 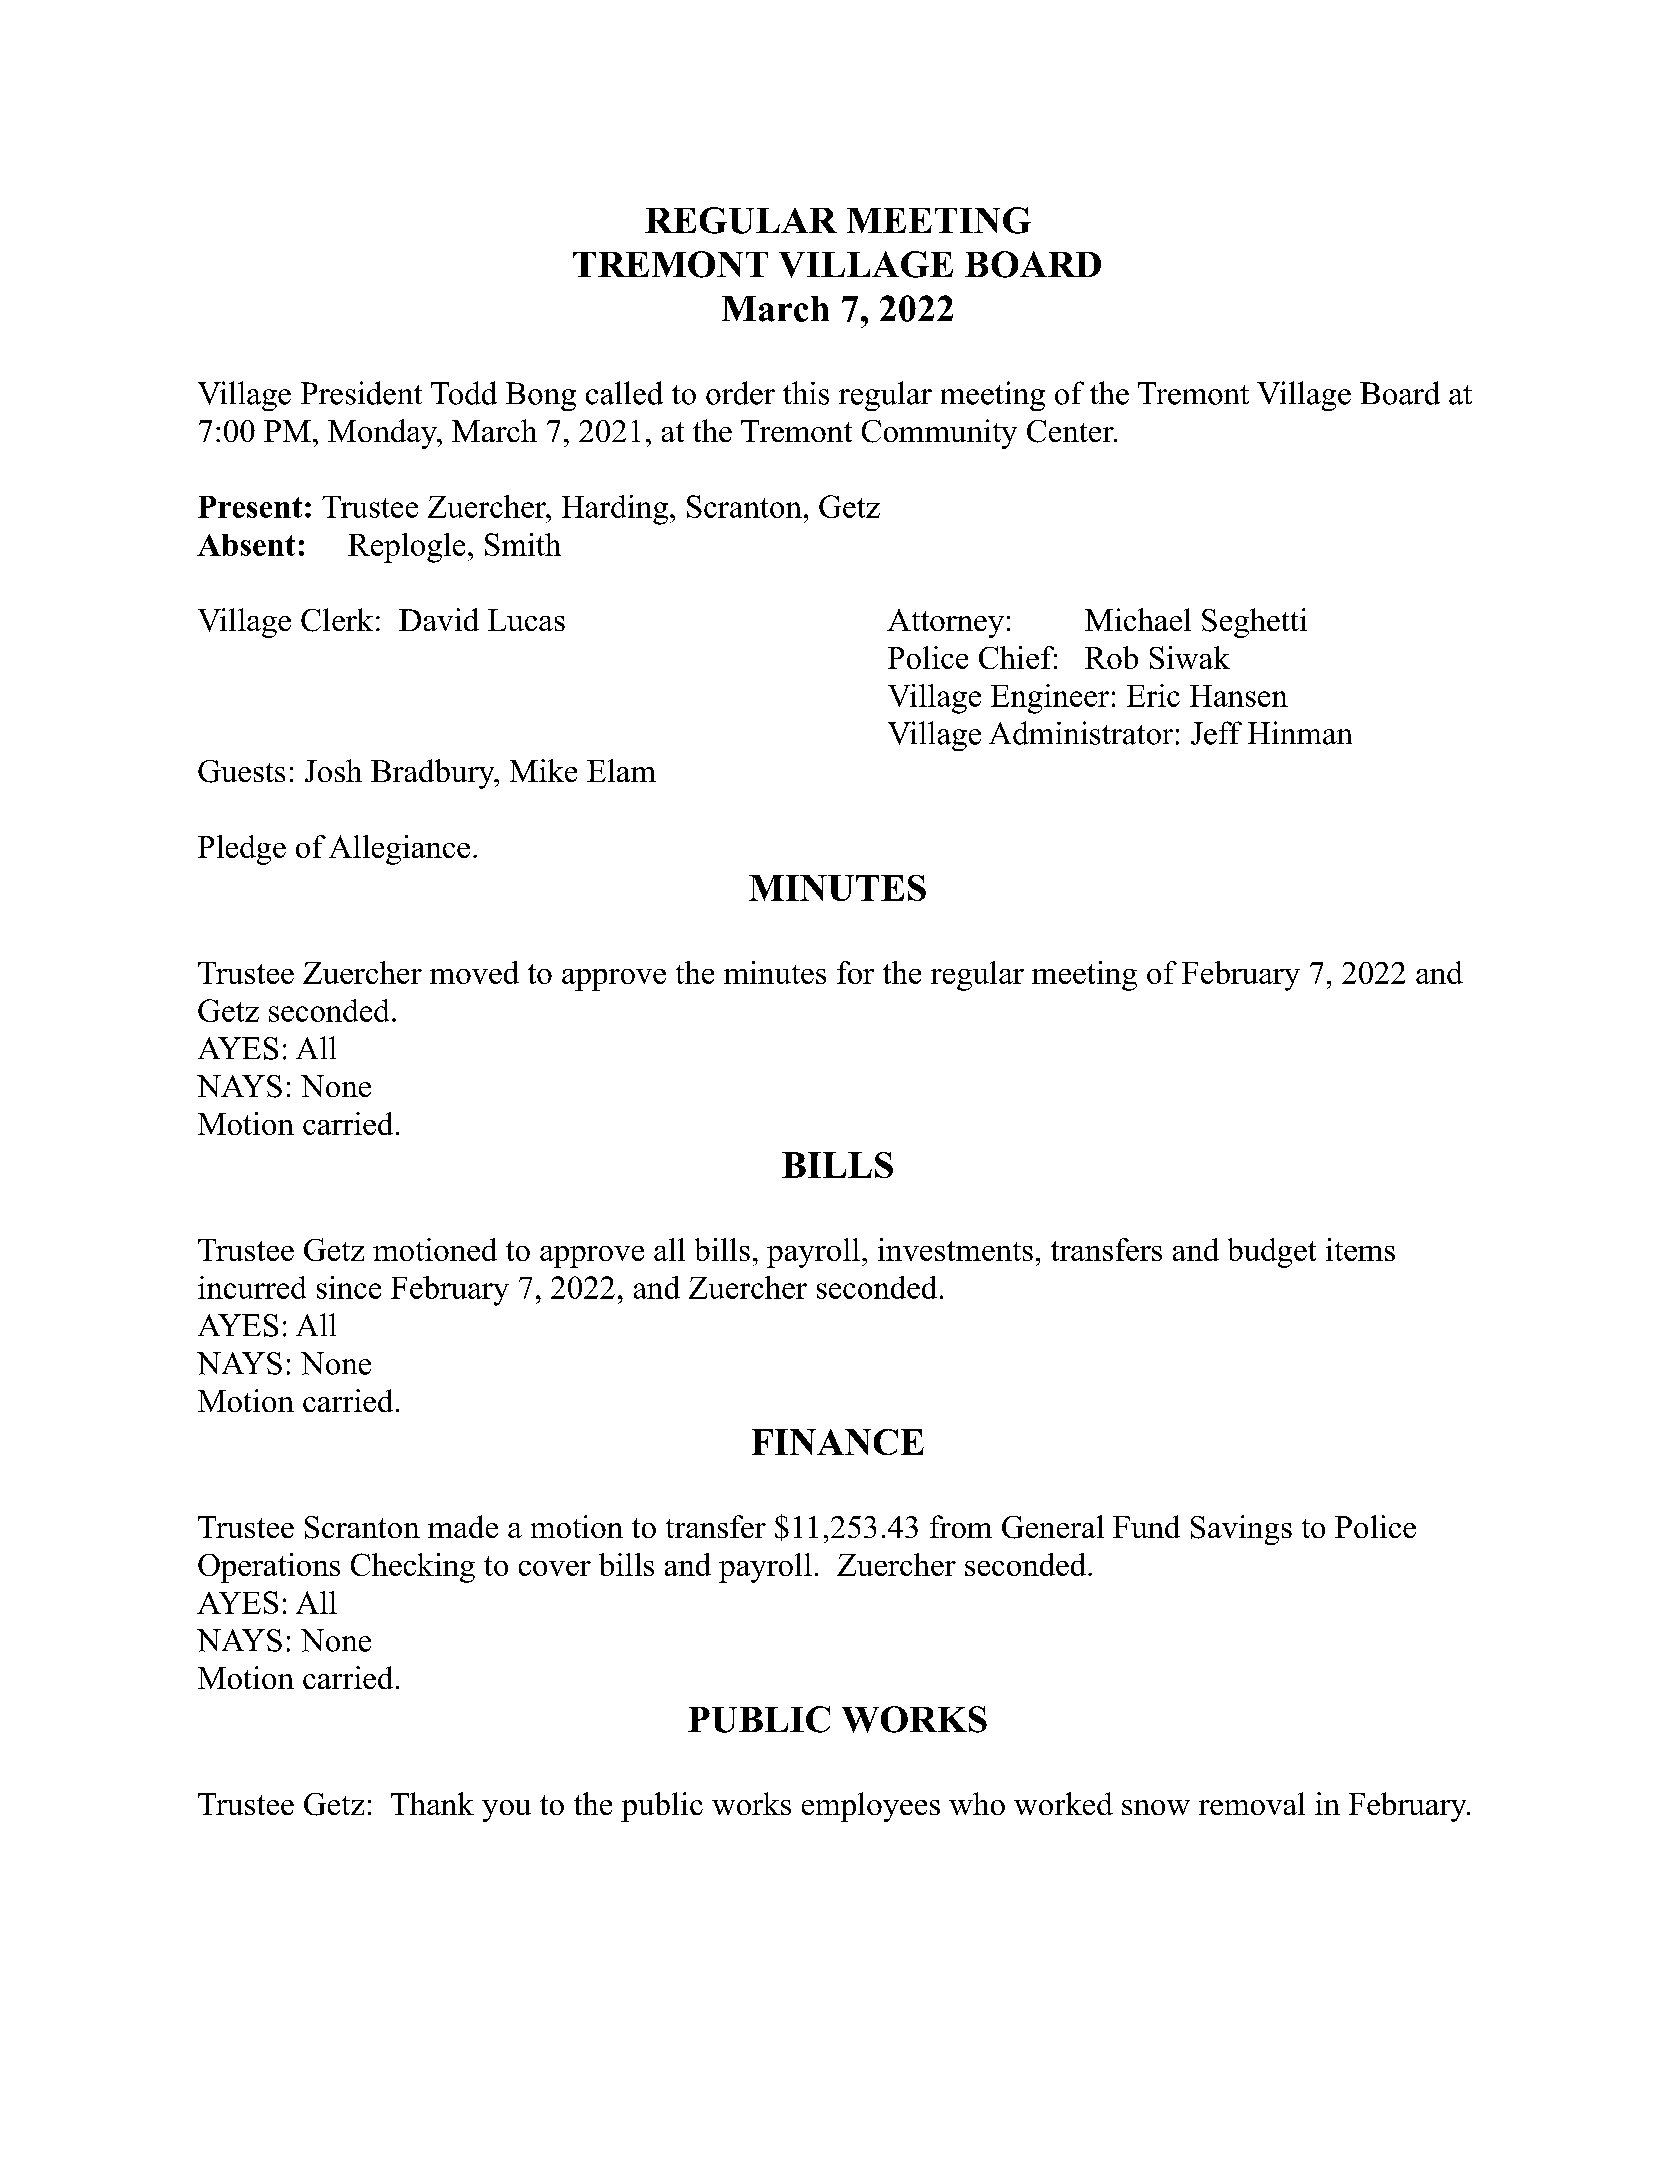 What do you see at coordinates (1241, 1530) in the page?
I see `Savings` at bounding box center [1241, 1530].
